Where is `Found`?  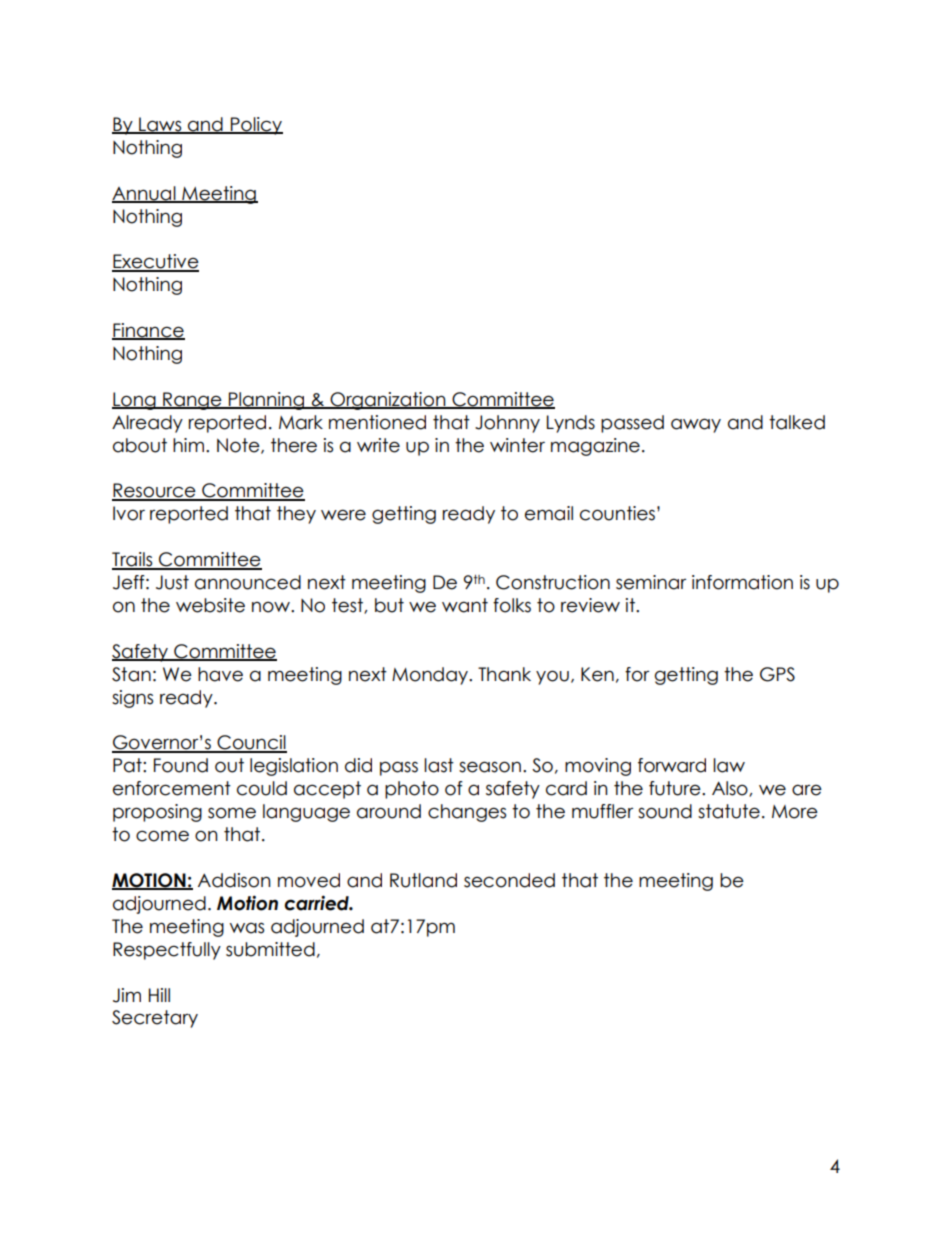 Found is located at coordinates (181, 765).
